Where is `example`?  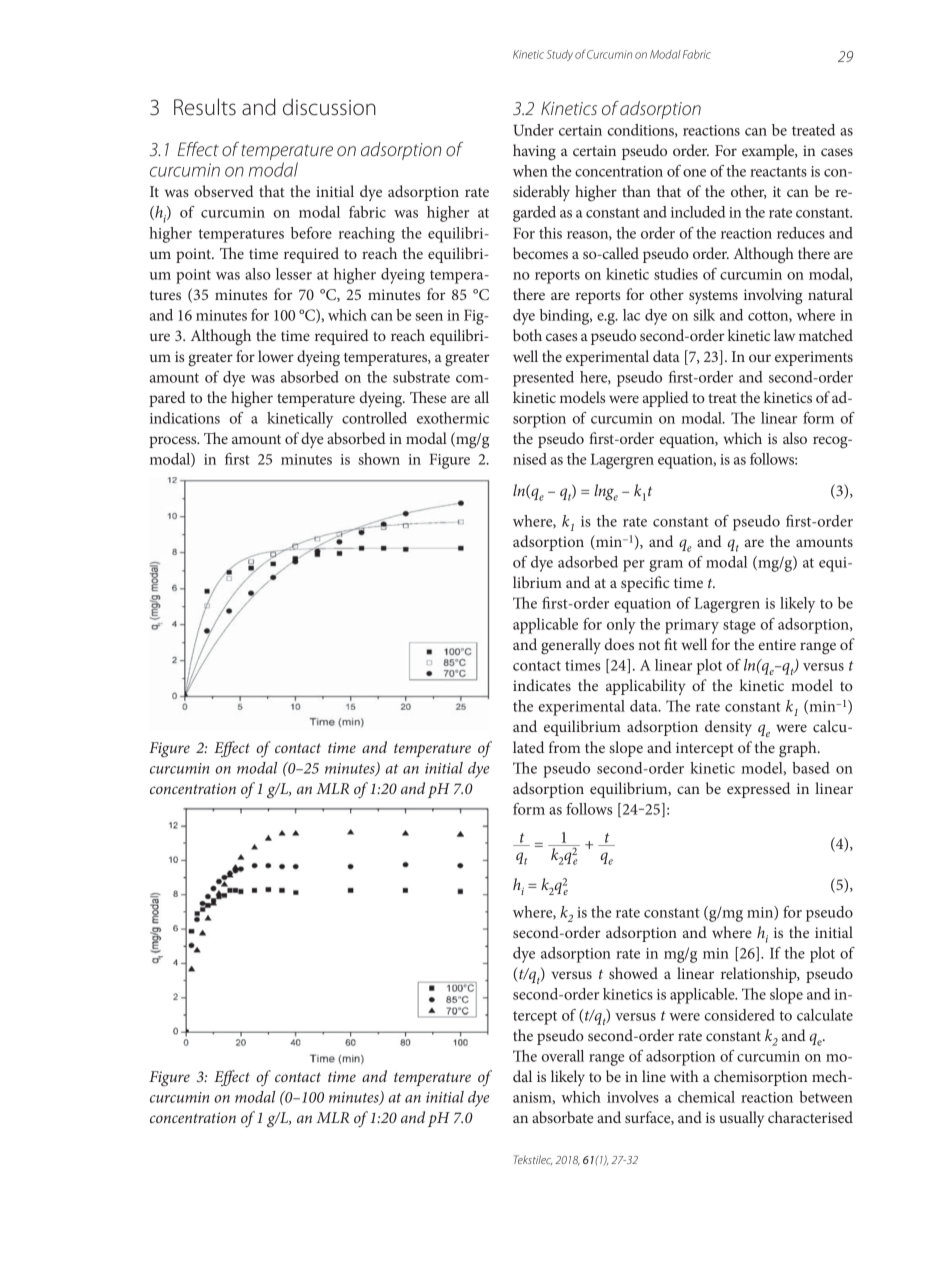
example is located at coordinates (769, 152).
